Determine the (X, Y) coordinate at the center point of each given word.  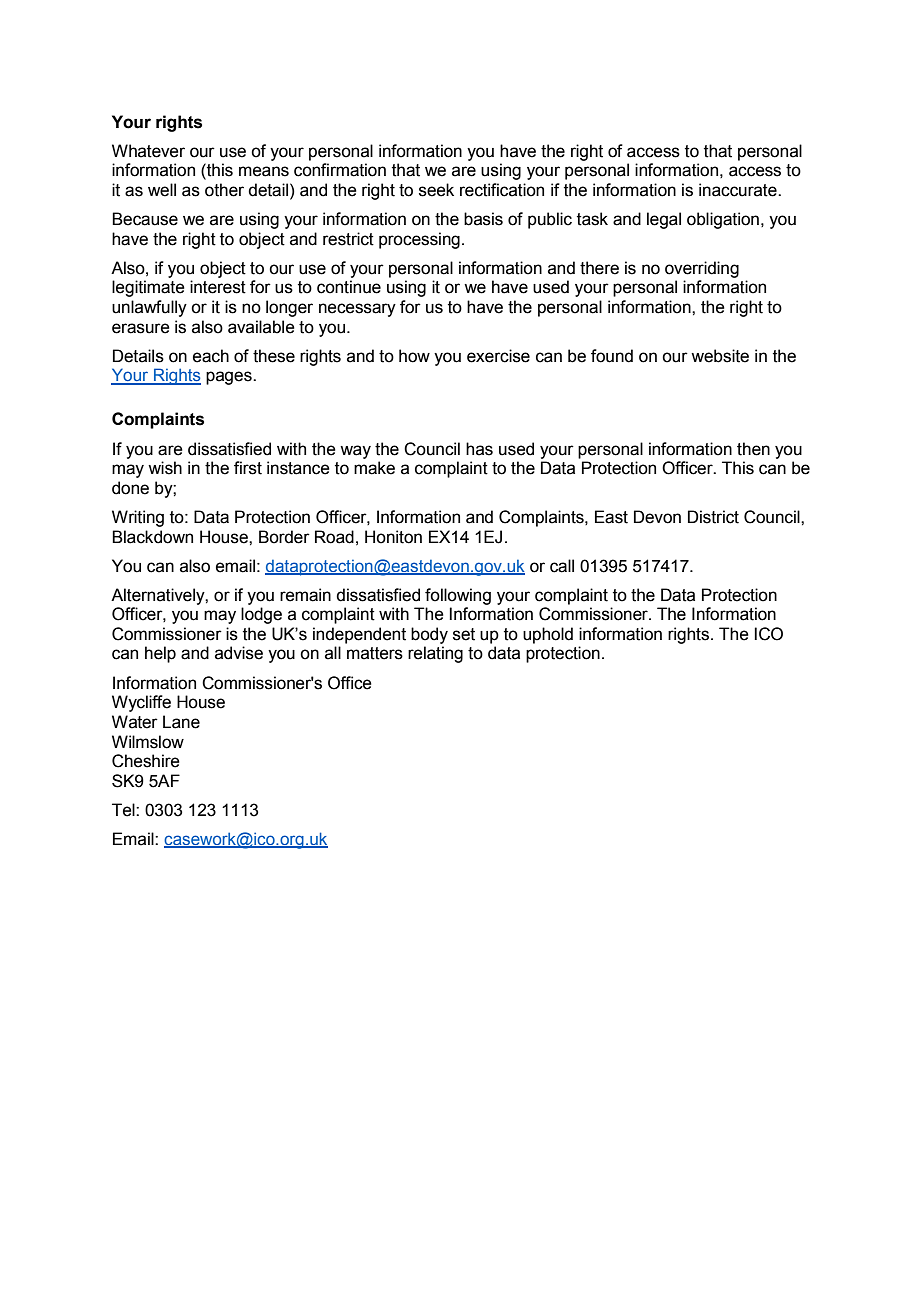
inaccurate (739, 190)
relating (435, 654)
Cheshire (146, 761)
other (224, 190)
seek (436, 190)
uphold (548, 635)
